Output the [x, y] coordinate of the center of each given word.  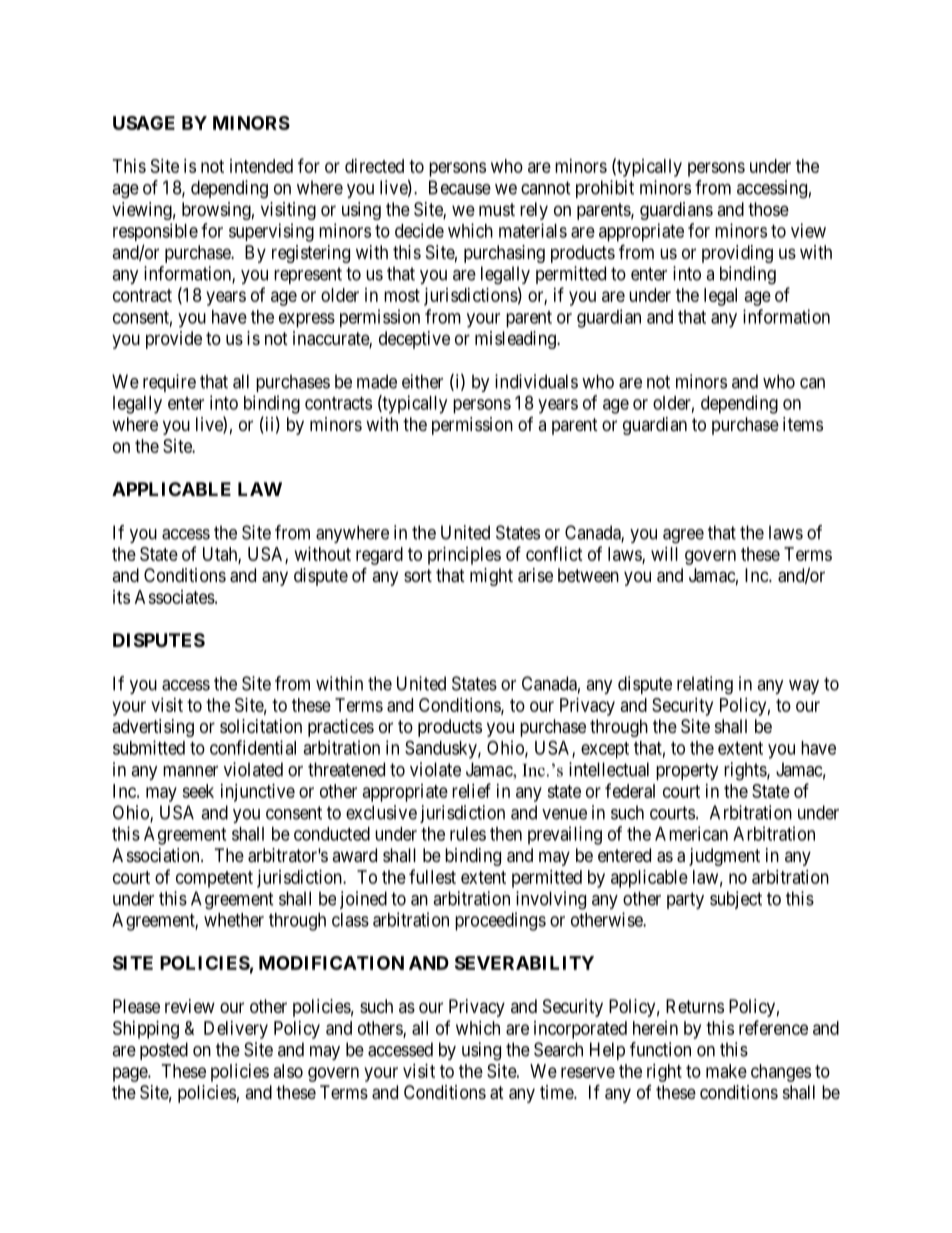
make [726, 1071]
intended [261, 166]
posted [164, 1051]
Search [558, 1049]
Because [460, 187]
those [768, 209]
